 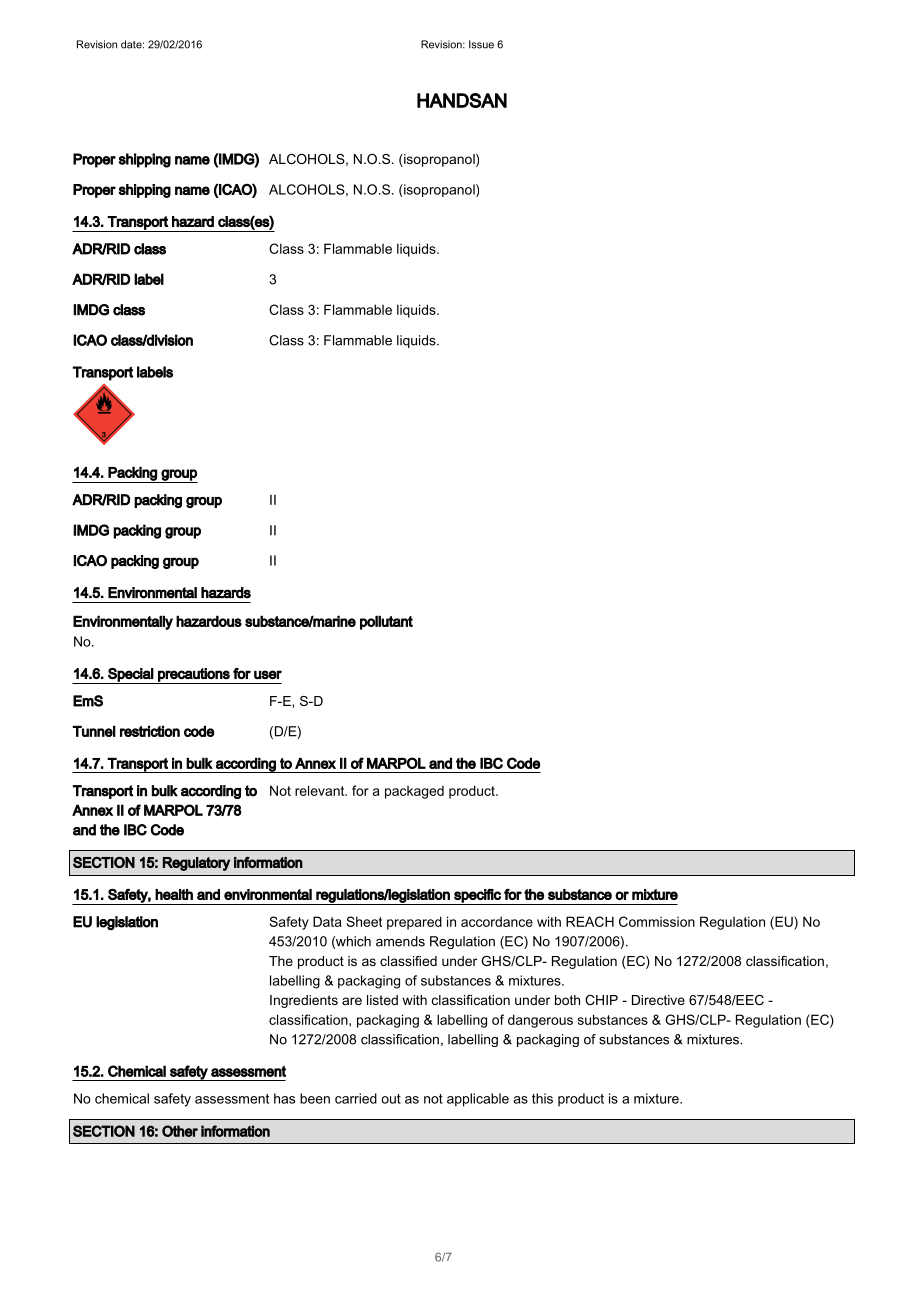 What do you see at coordinates (321, 790) in the screenshot?
I see `relevant` at bounding box center [321, 790].
